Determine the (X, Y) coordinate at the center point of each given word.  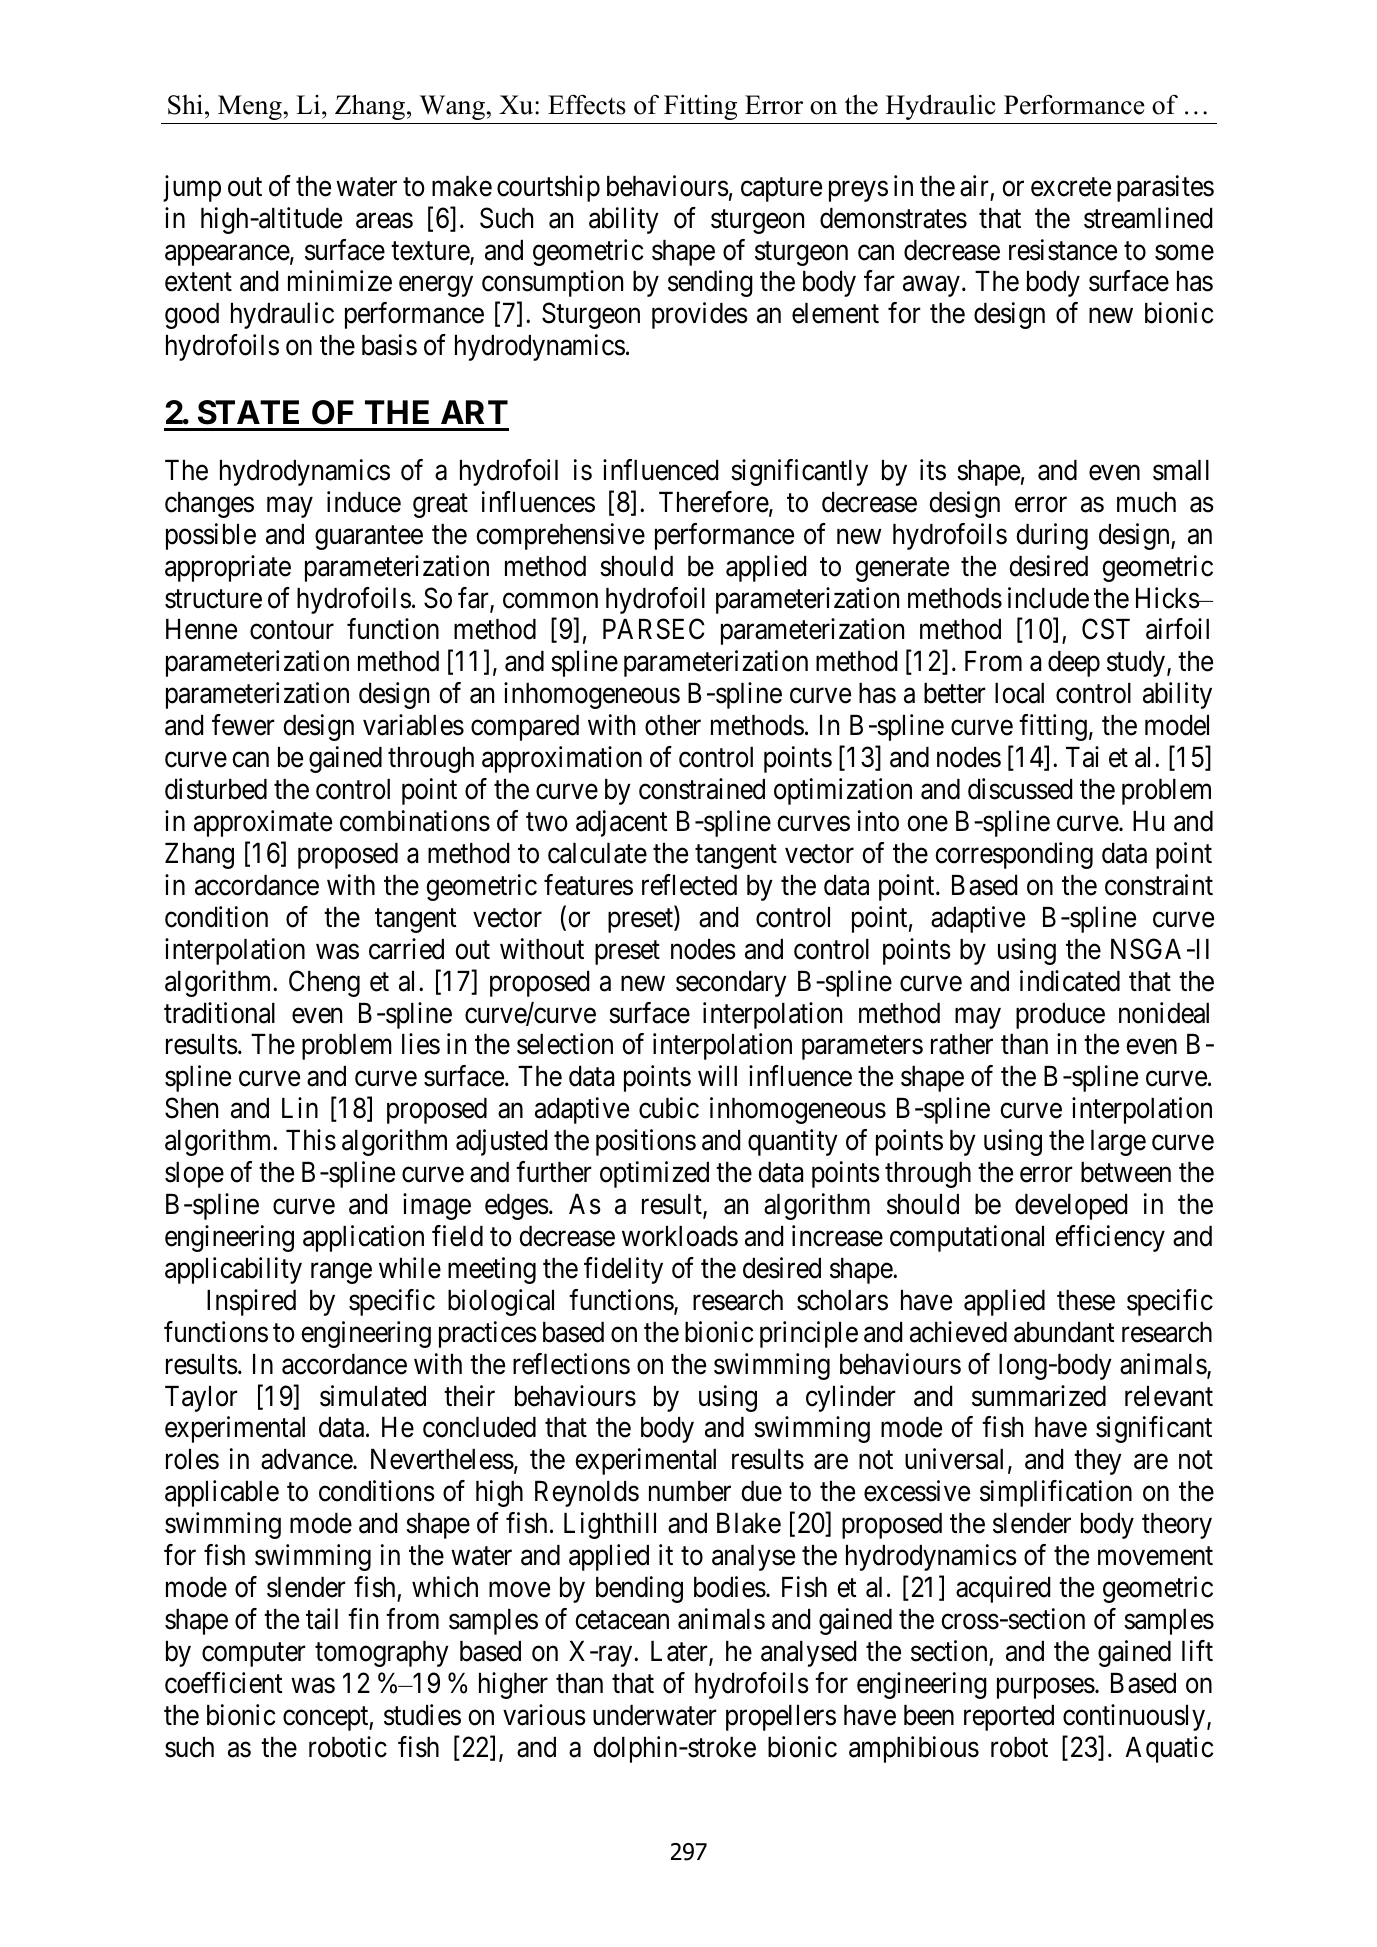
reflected (689, 885)
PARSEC (653, 629)
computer (254, 1655)
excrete (1071, 187)
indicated (1070, 981)
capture (781, 190)
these (1086, 1300)
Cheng (324, 983)
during (1052, 536)
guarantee (369, 538)
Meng (250, 107)
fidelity (623, 1270)
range (341, 1273)
